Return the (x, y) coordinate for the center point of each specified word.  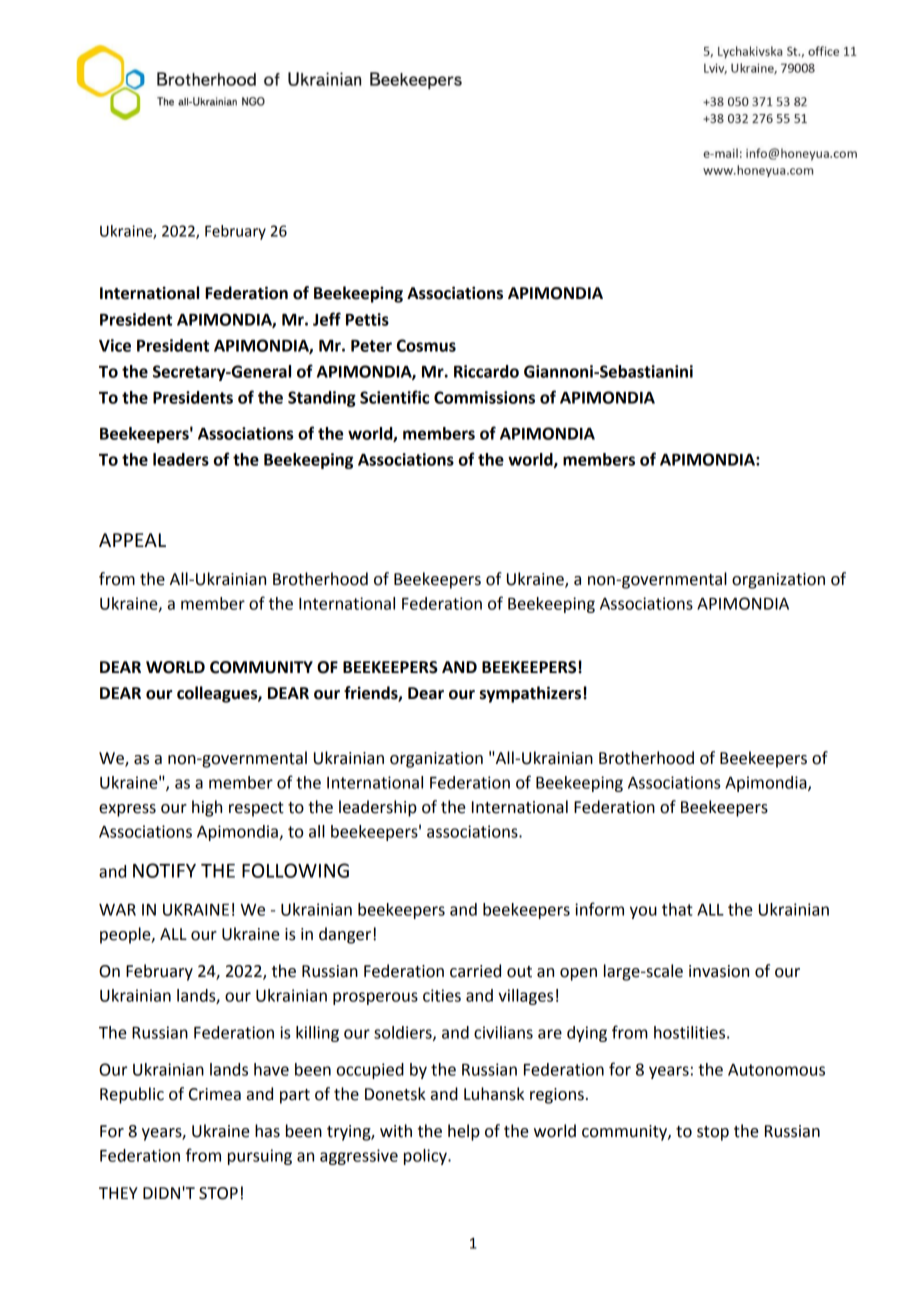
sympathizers (532, 694)
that (677, 909)
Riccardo (486, 371)
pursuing (260, 1157)
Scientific (394, 397)
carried (475, 971)
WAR (117, 910)
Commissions (484, 397)
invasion (719, 971)
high (207, 808)
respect (256, 809)
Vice (115, 345)
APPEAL (132, 540)
